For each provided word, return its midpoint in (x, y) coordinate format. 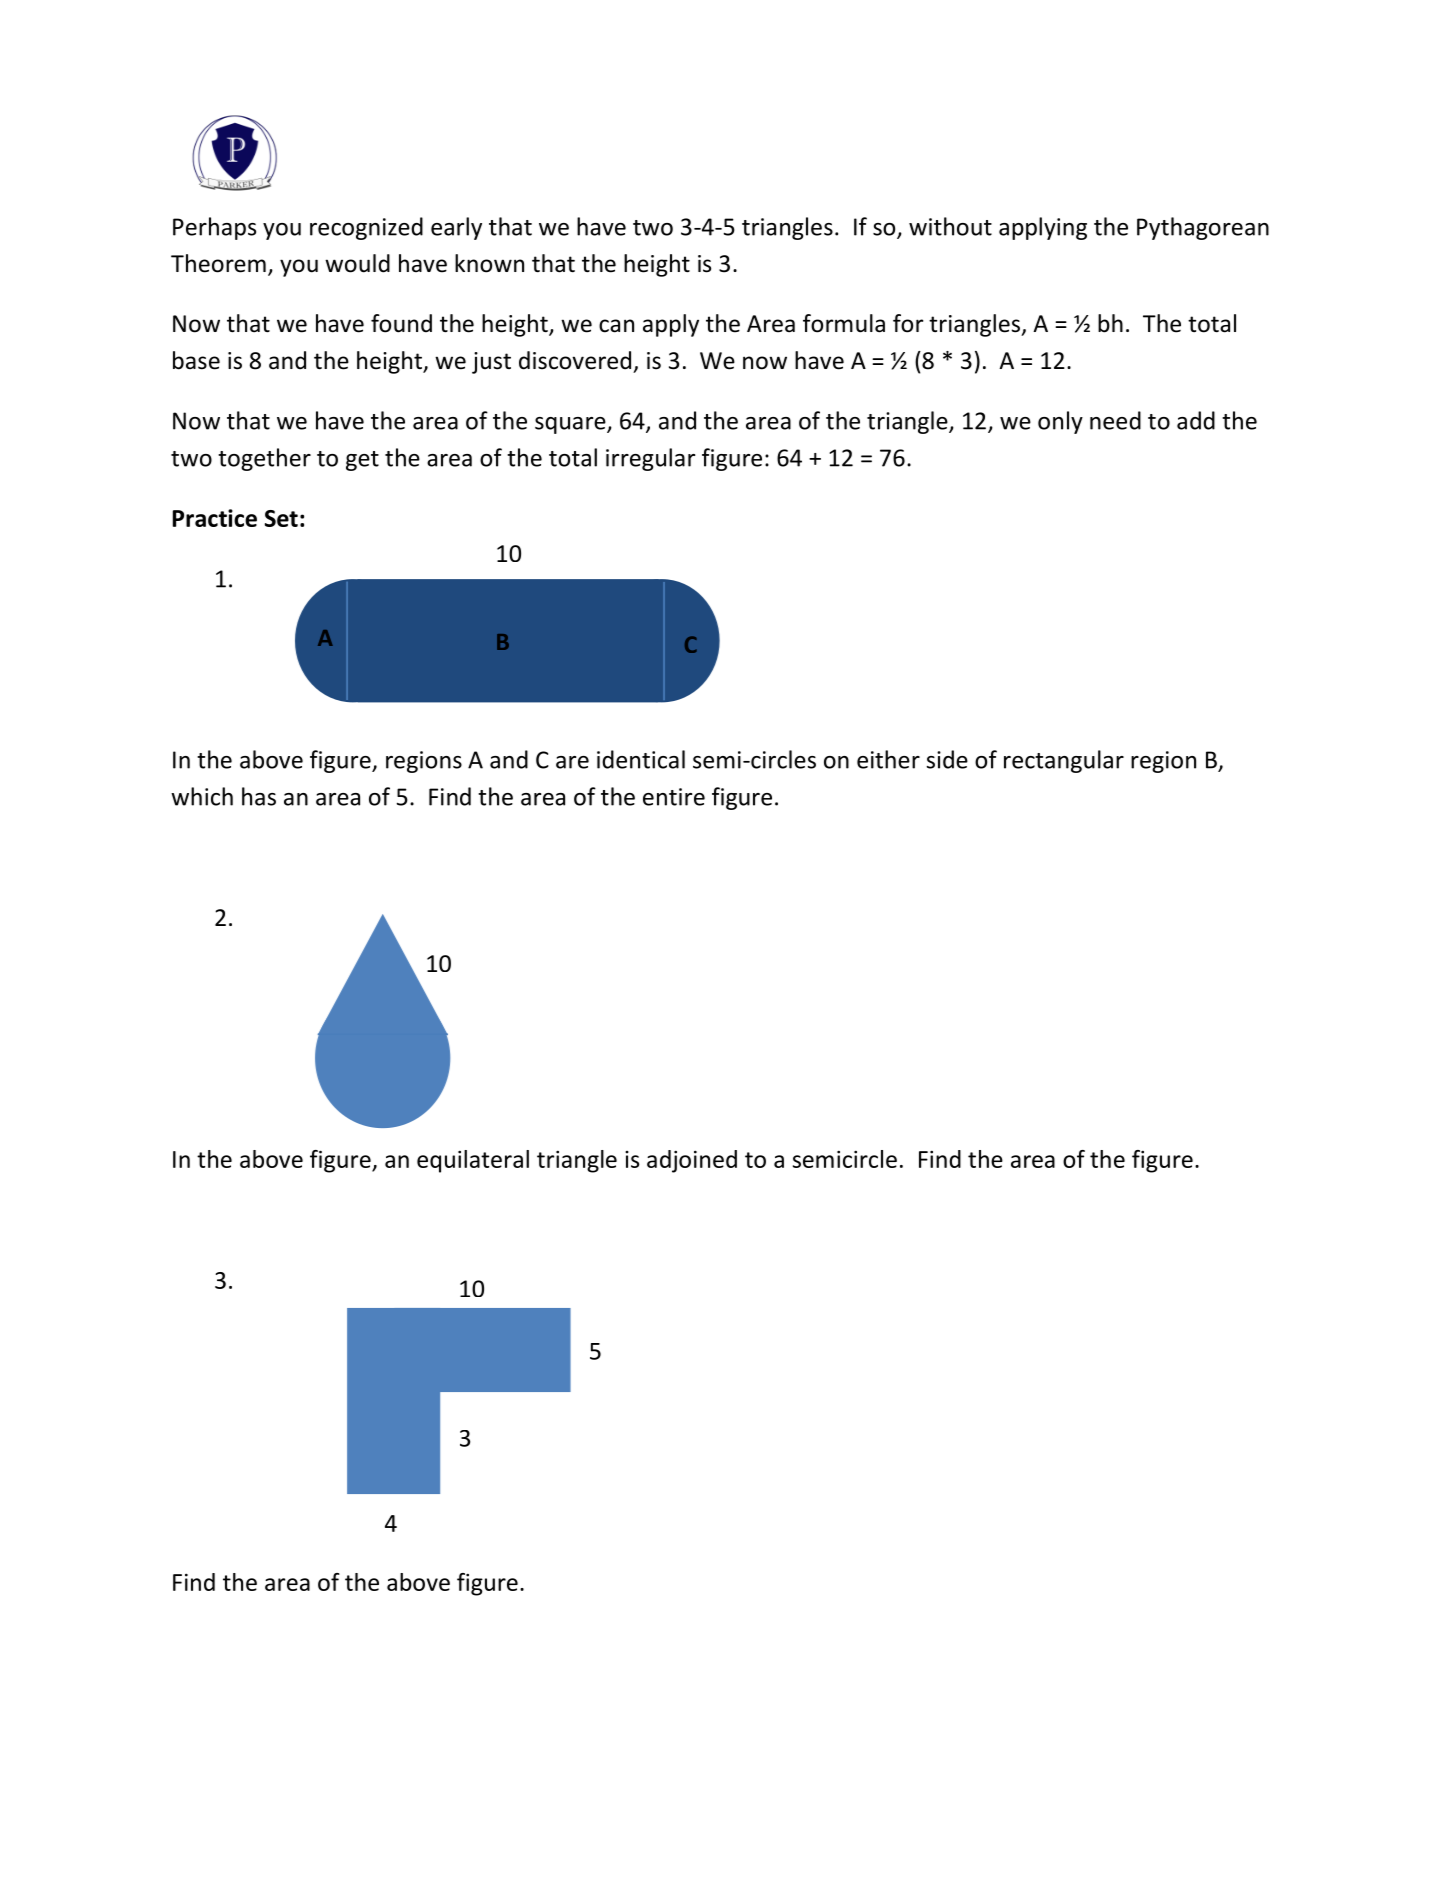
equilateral (473, 1161)
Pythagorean (1203, 228)
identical (641, 759)
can (616, 326)
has (259, 796)
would (357, 263)
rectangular (1064, 761)
